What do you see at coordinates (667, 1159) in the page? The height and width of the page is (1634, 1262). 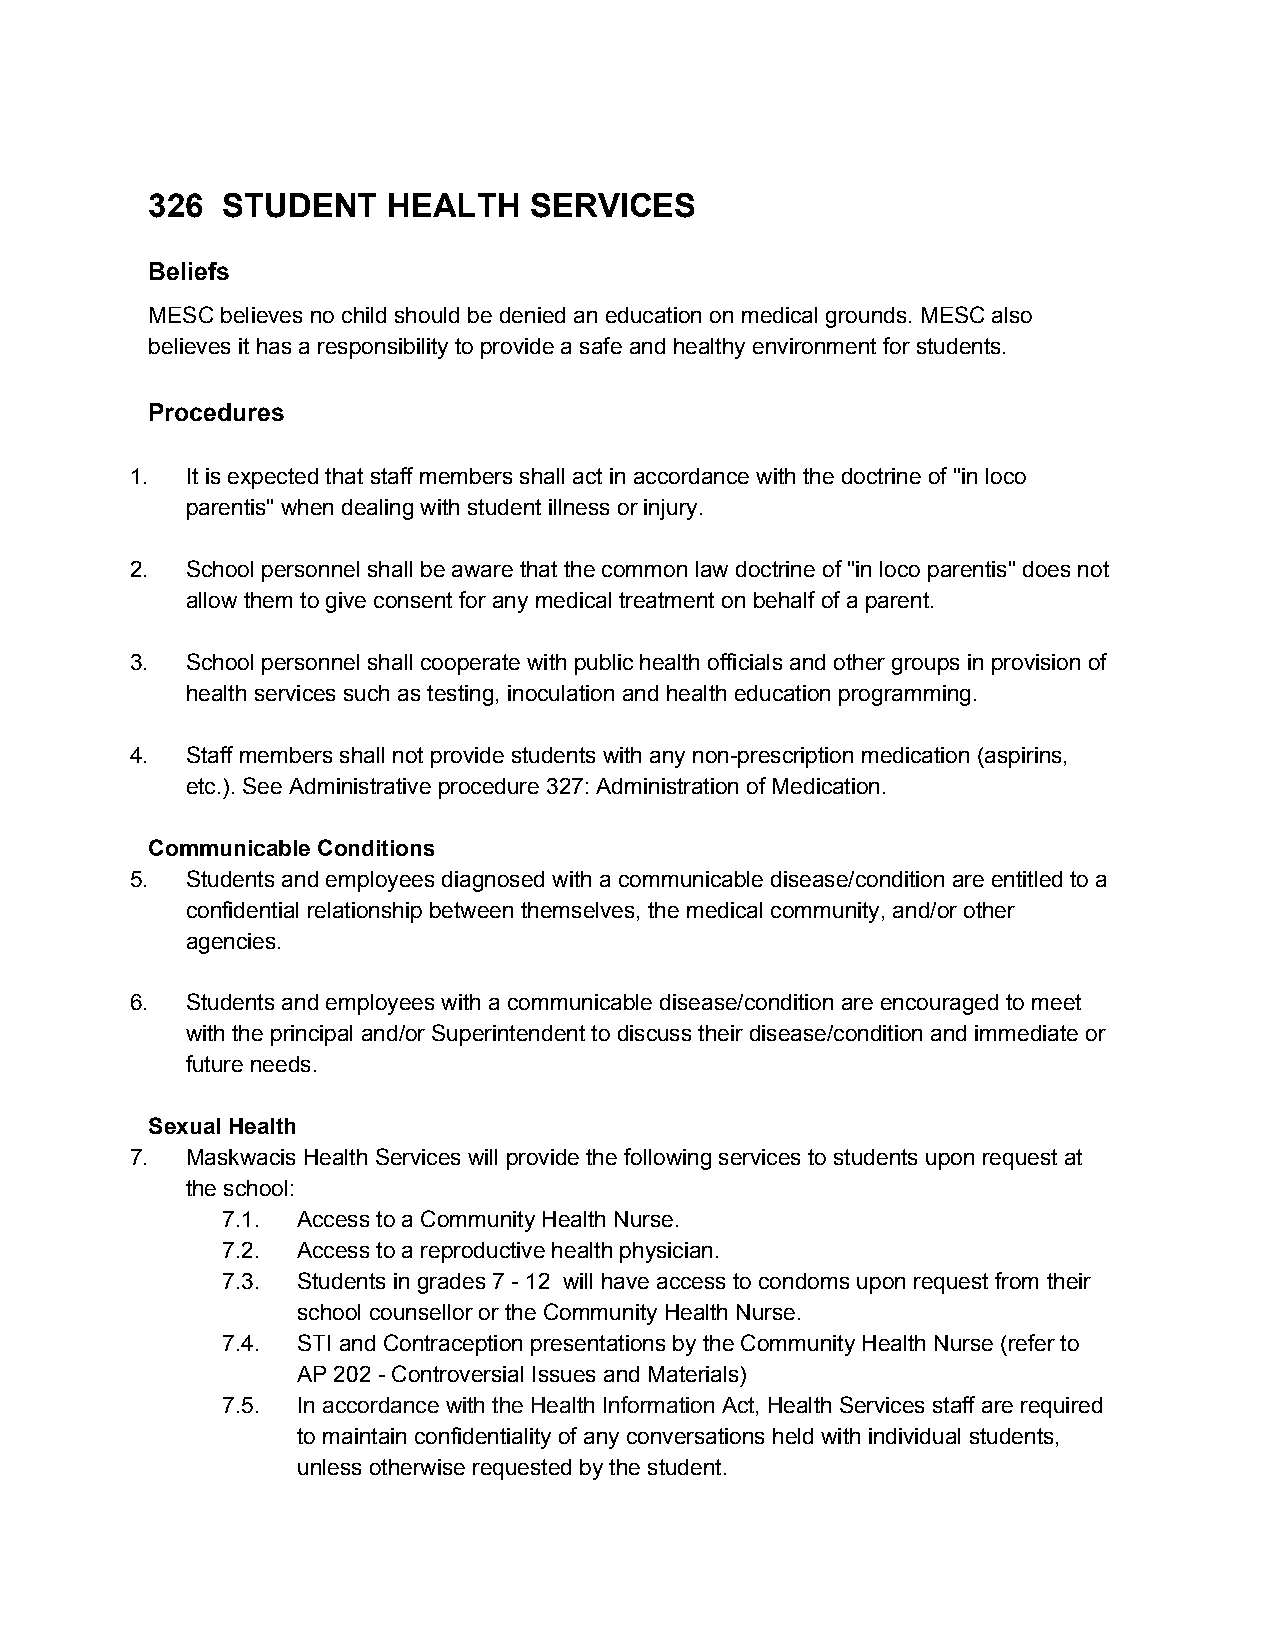 I see `following` at bounding box center [667, 1159].
